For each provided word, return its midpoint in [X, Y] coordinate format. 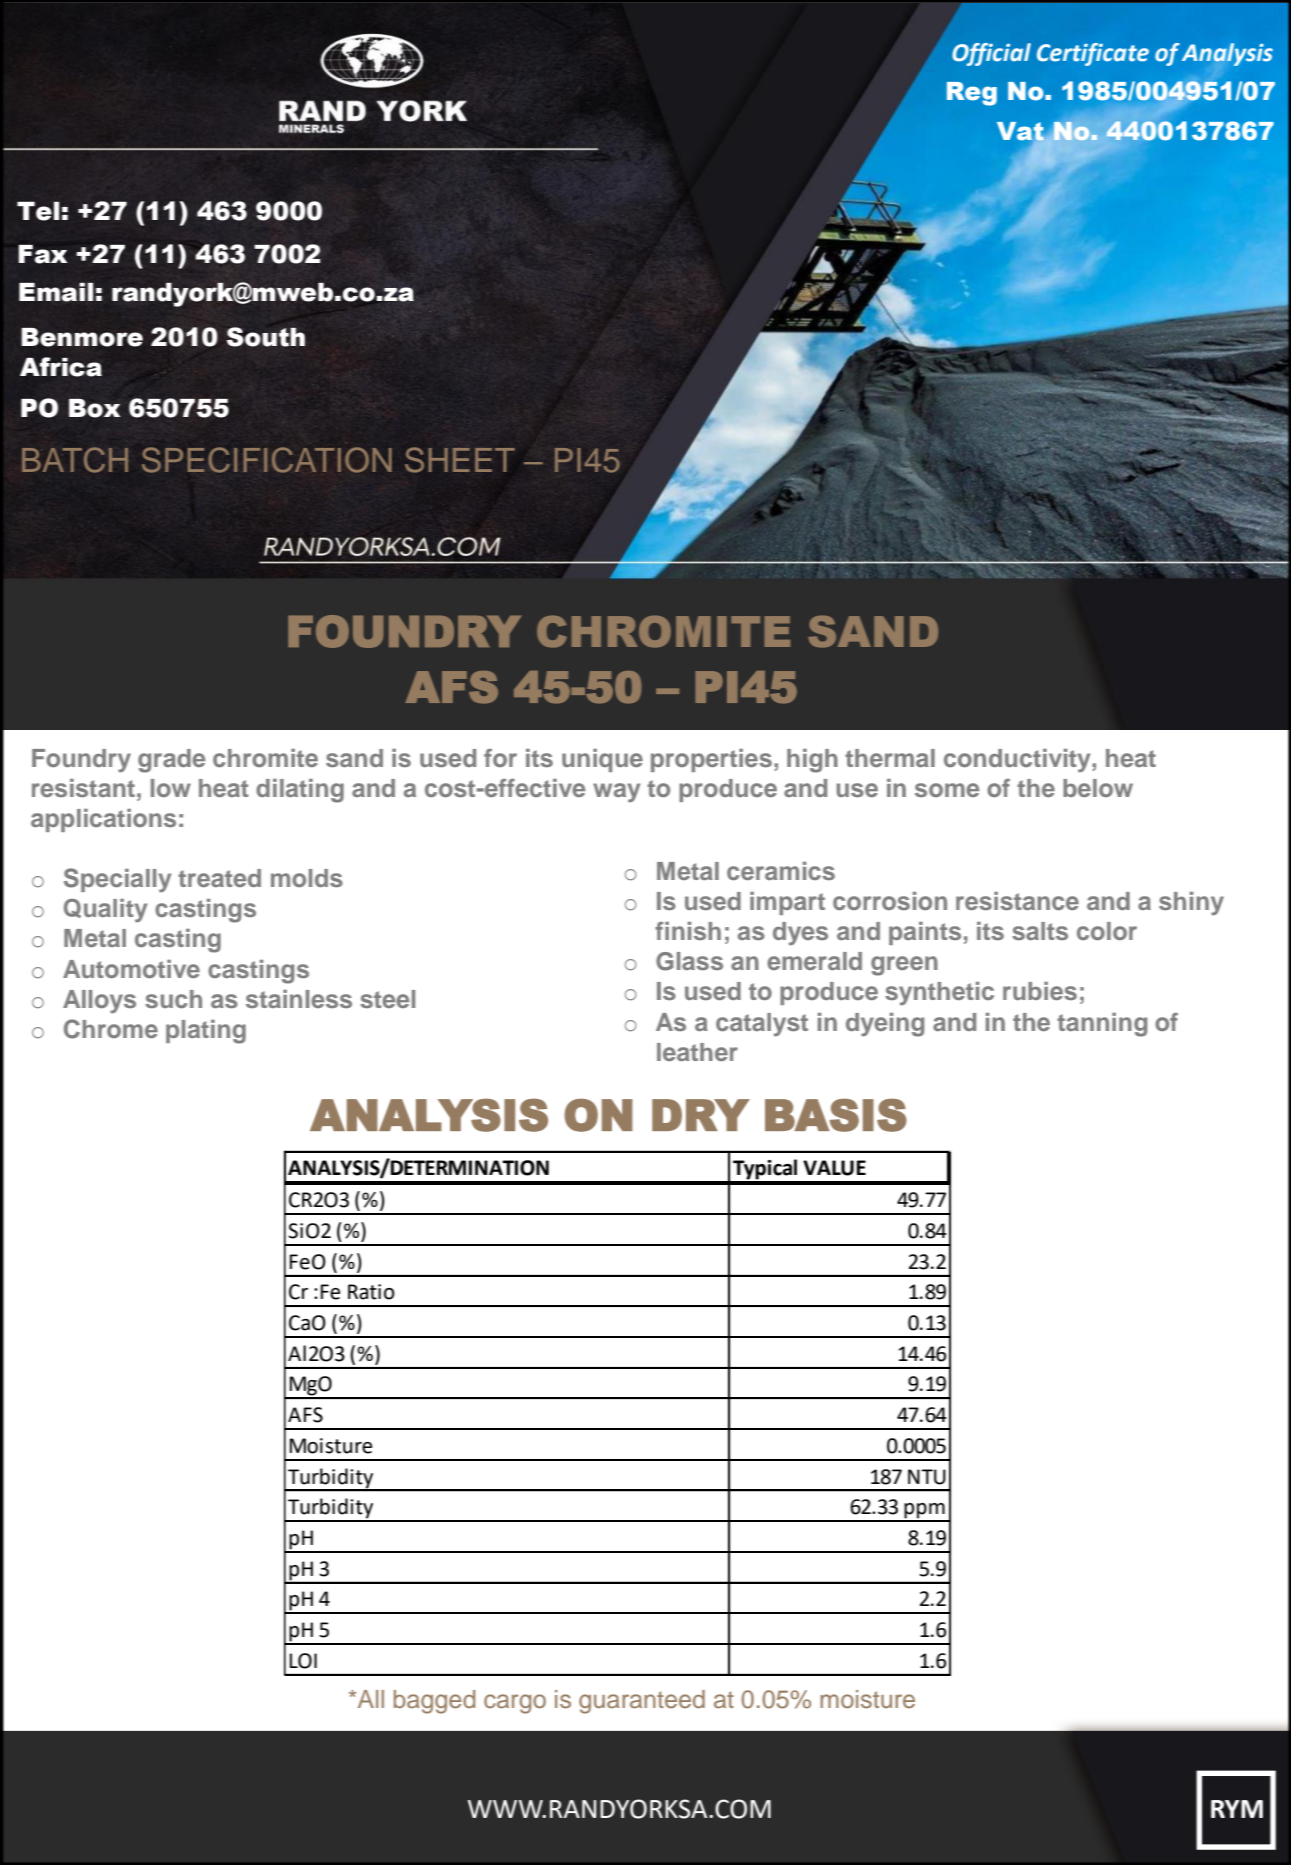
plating [206, 1032]
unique [602, 760]
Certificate [1093, 54]
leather [697, 1052]
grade [171, 761]
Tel [38, 211]
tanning [1102, 1025]
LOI [303, 1661]
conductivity [1018, 761]
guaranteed [642, 1702]
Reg [972, 94]
